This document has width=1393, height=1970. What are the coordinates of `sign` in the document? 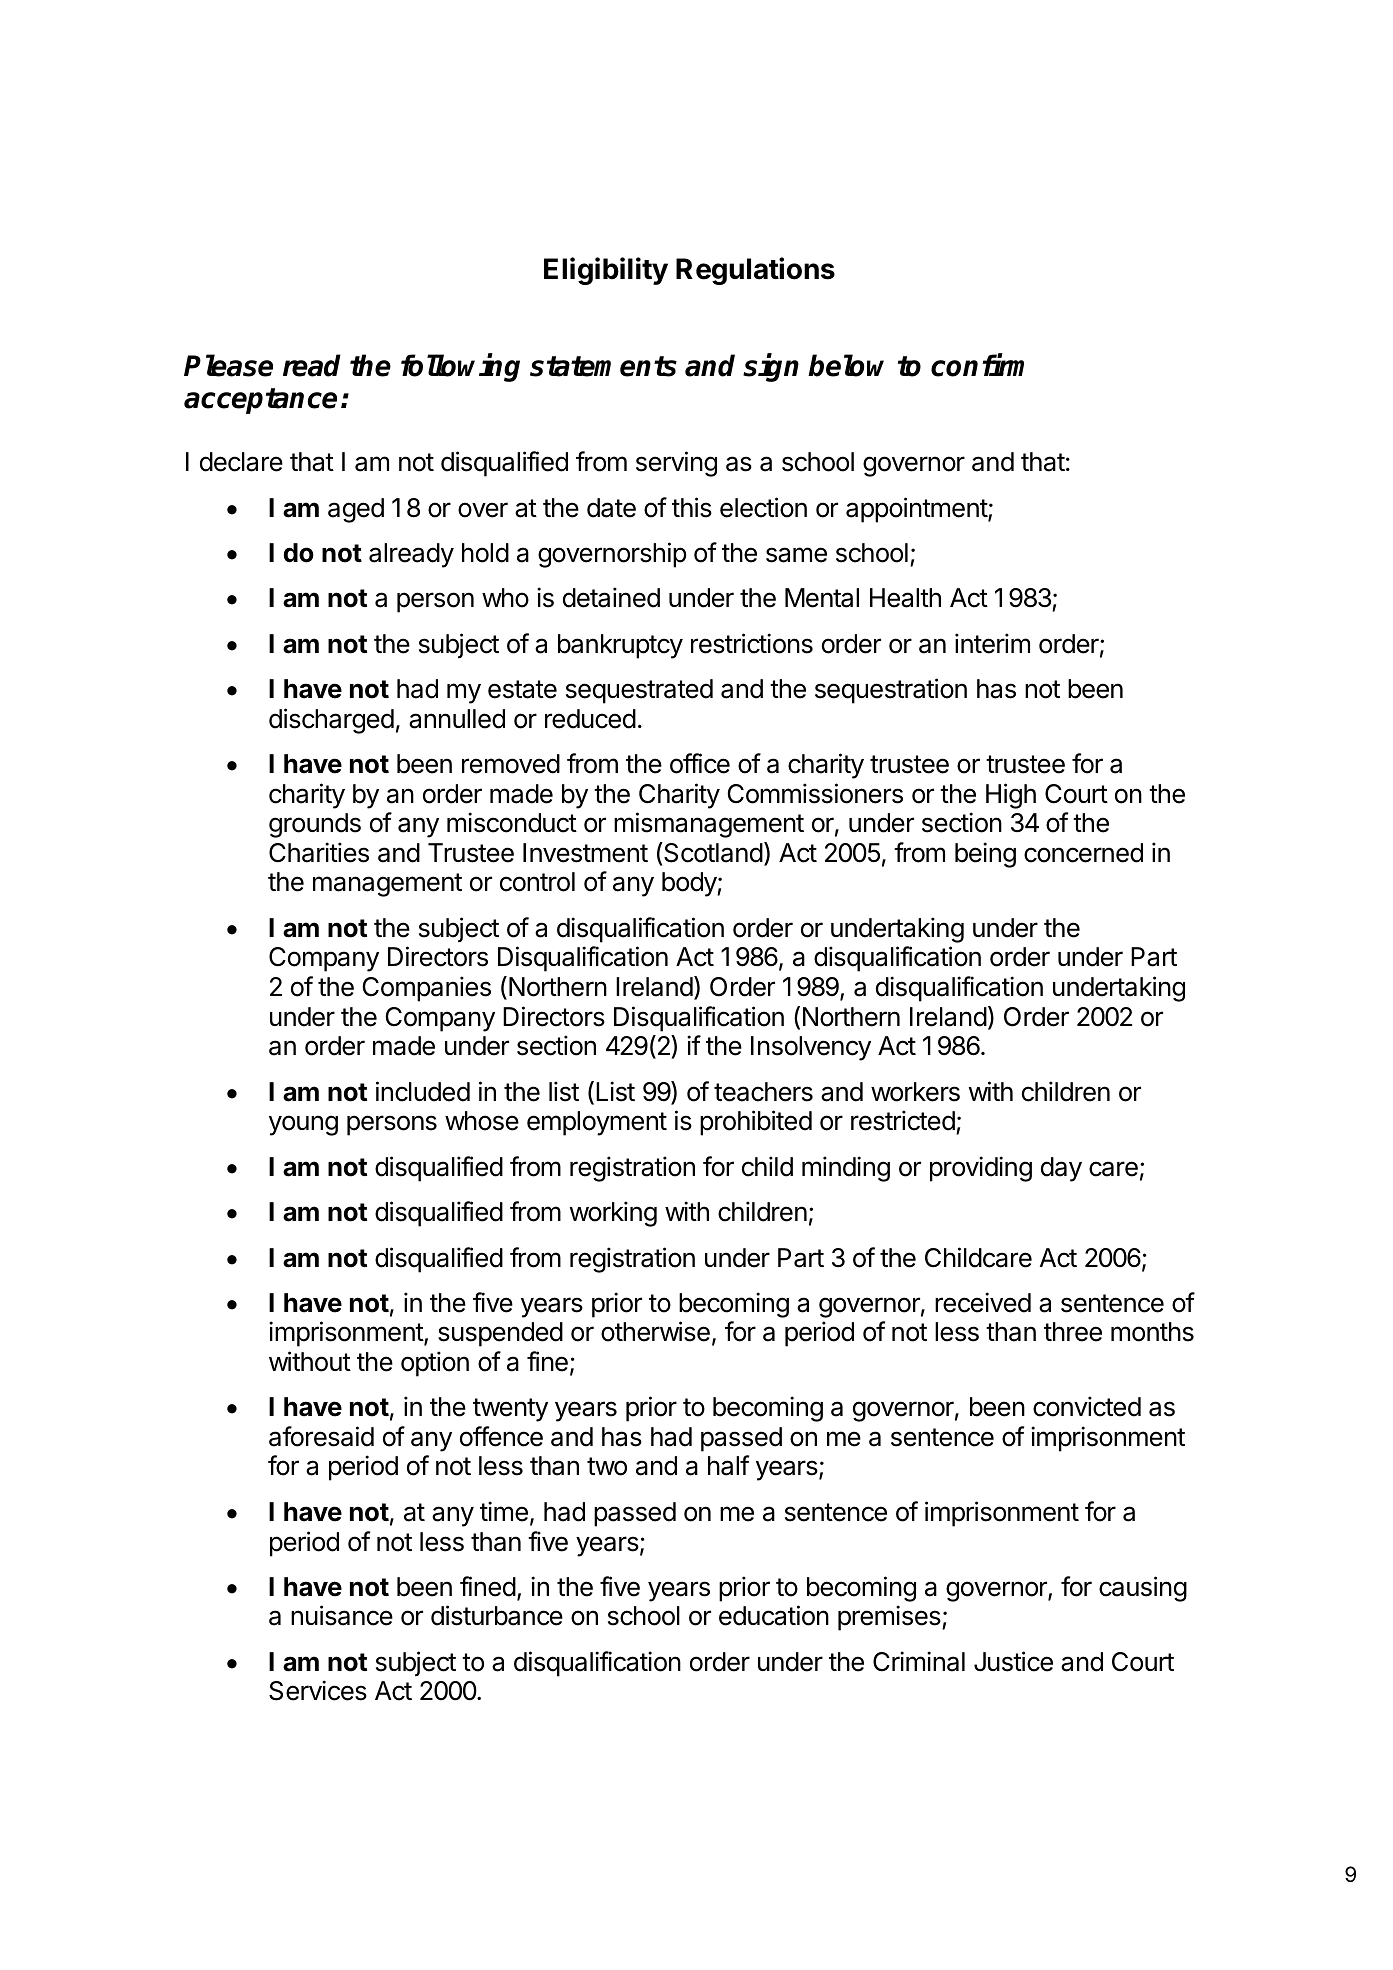 It's located at (771, 368).
